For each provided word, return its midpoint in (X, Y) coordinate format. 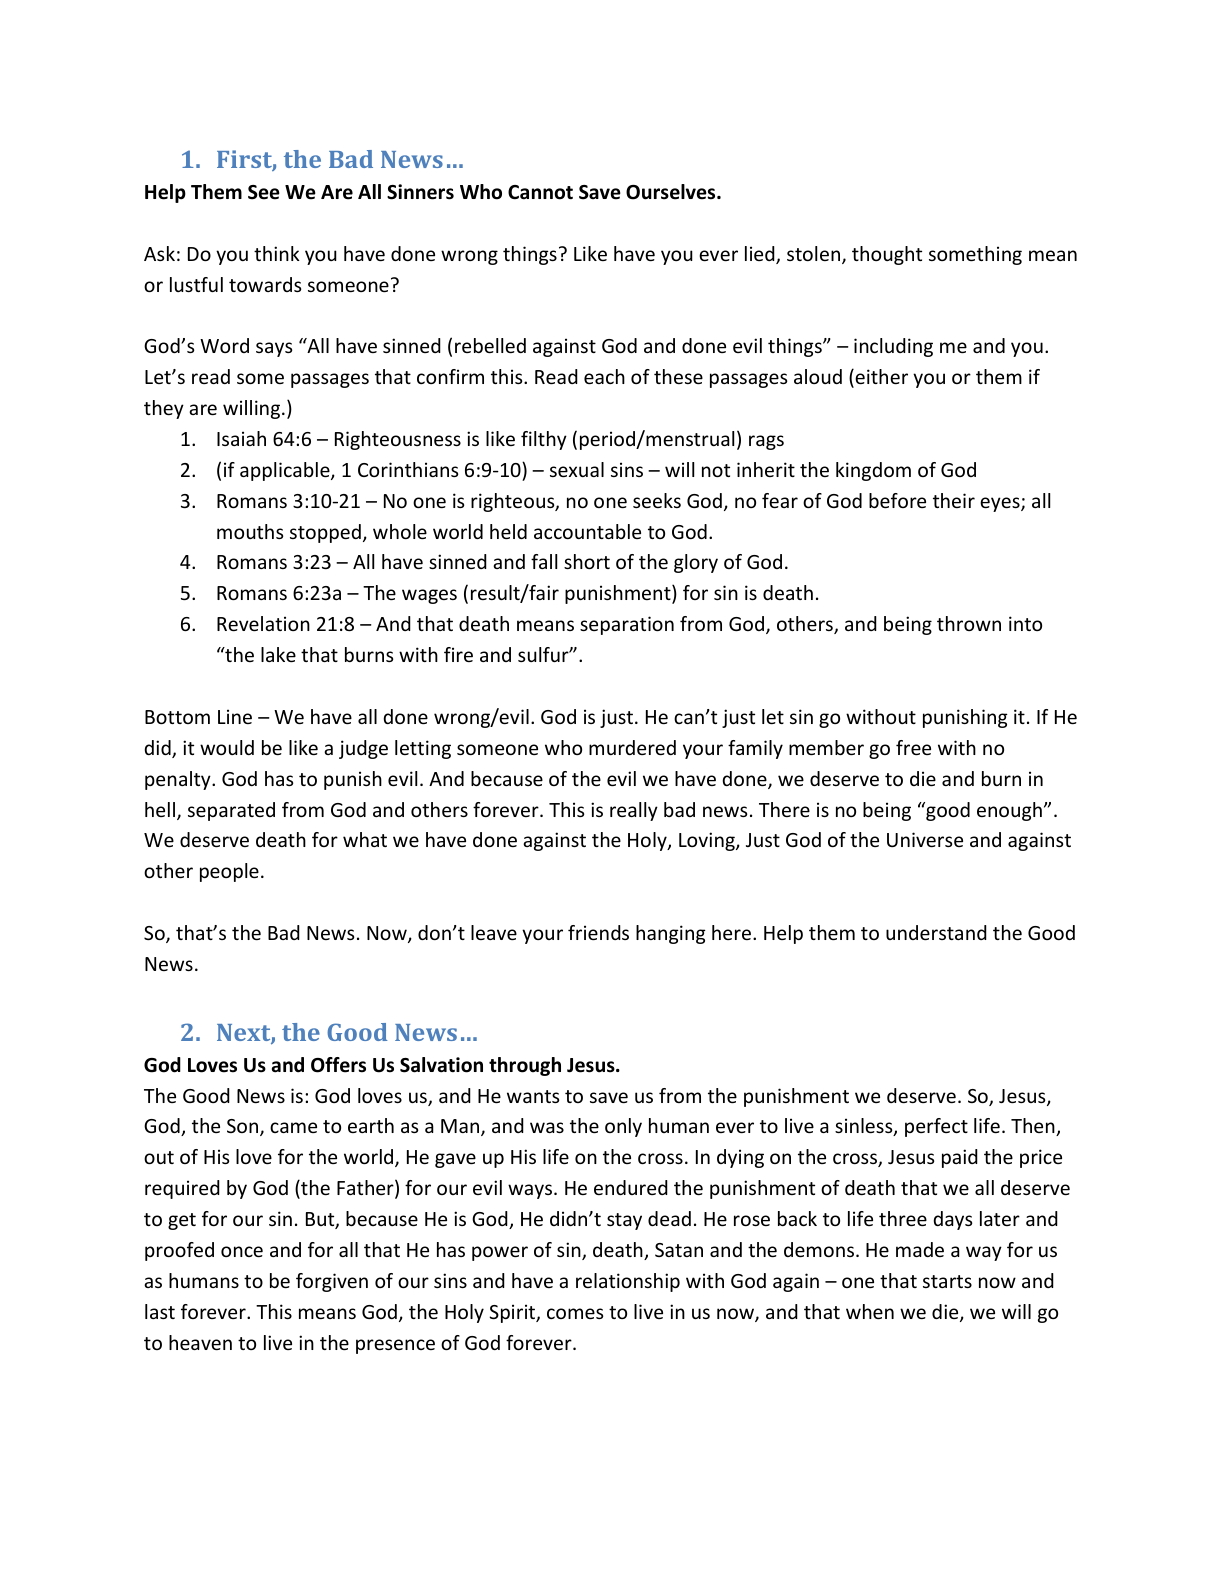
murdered (632, 747)
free (913, 747)
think (277, 253)
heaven (200, 1342)
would (227, 747)
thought (887, 255)
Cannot (540, 192)
